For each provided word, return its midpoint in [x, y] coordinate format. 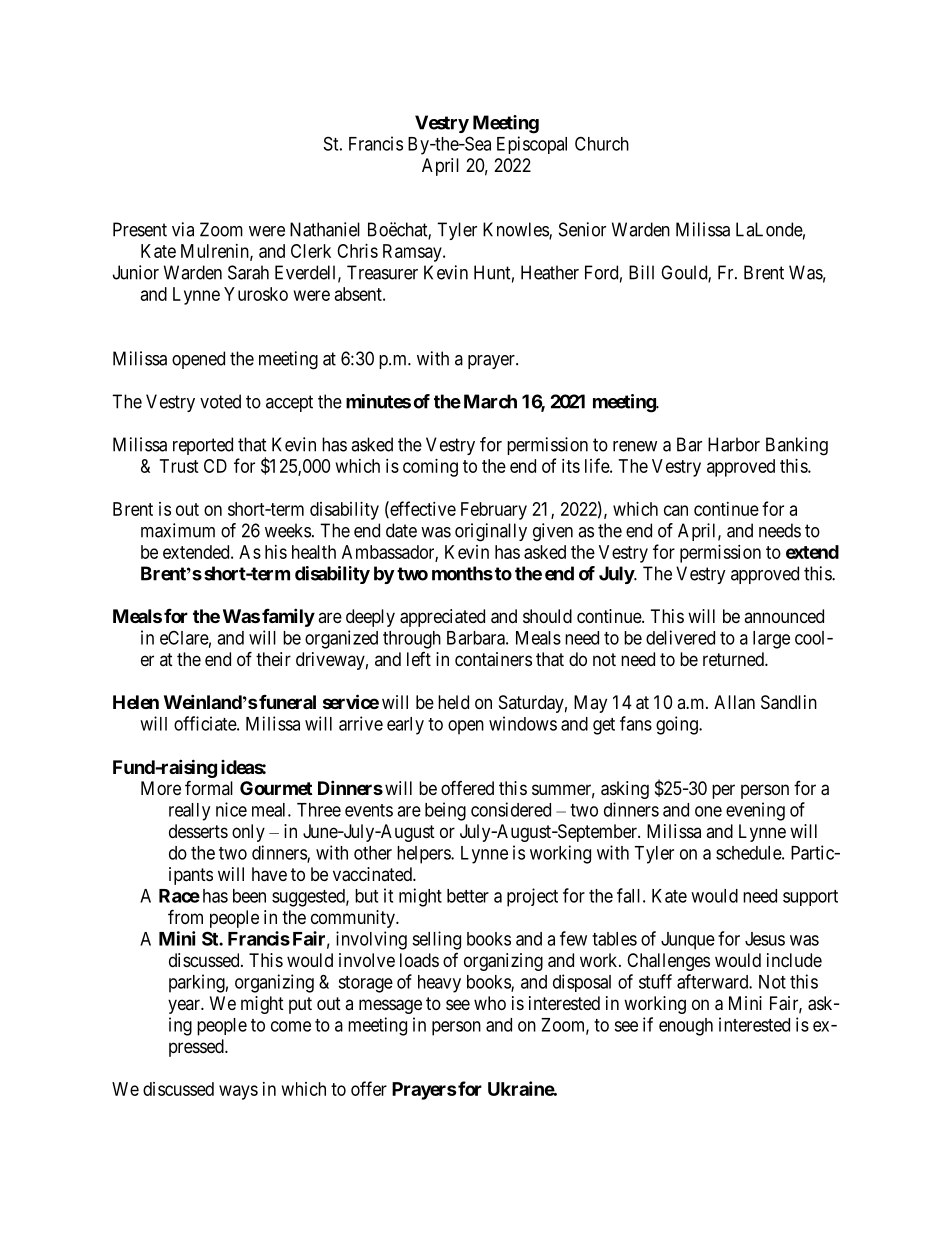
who [490, 1003]
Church [602, 143]
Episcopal [532, 145]
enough [686, 1027]
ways [238, 1092]
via [183, 229]
